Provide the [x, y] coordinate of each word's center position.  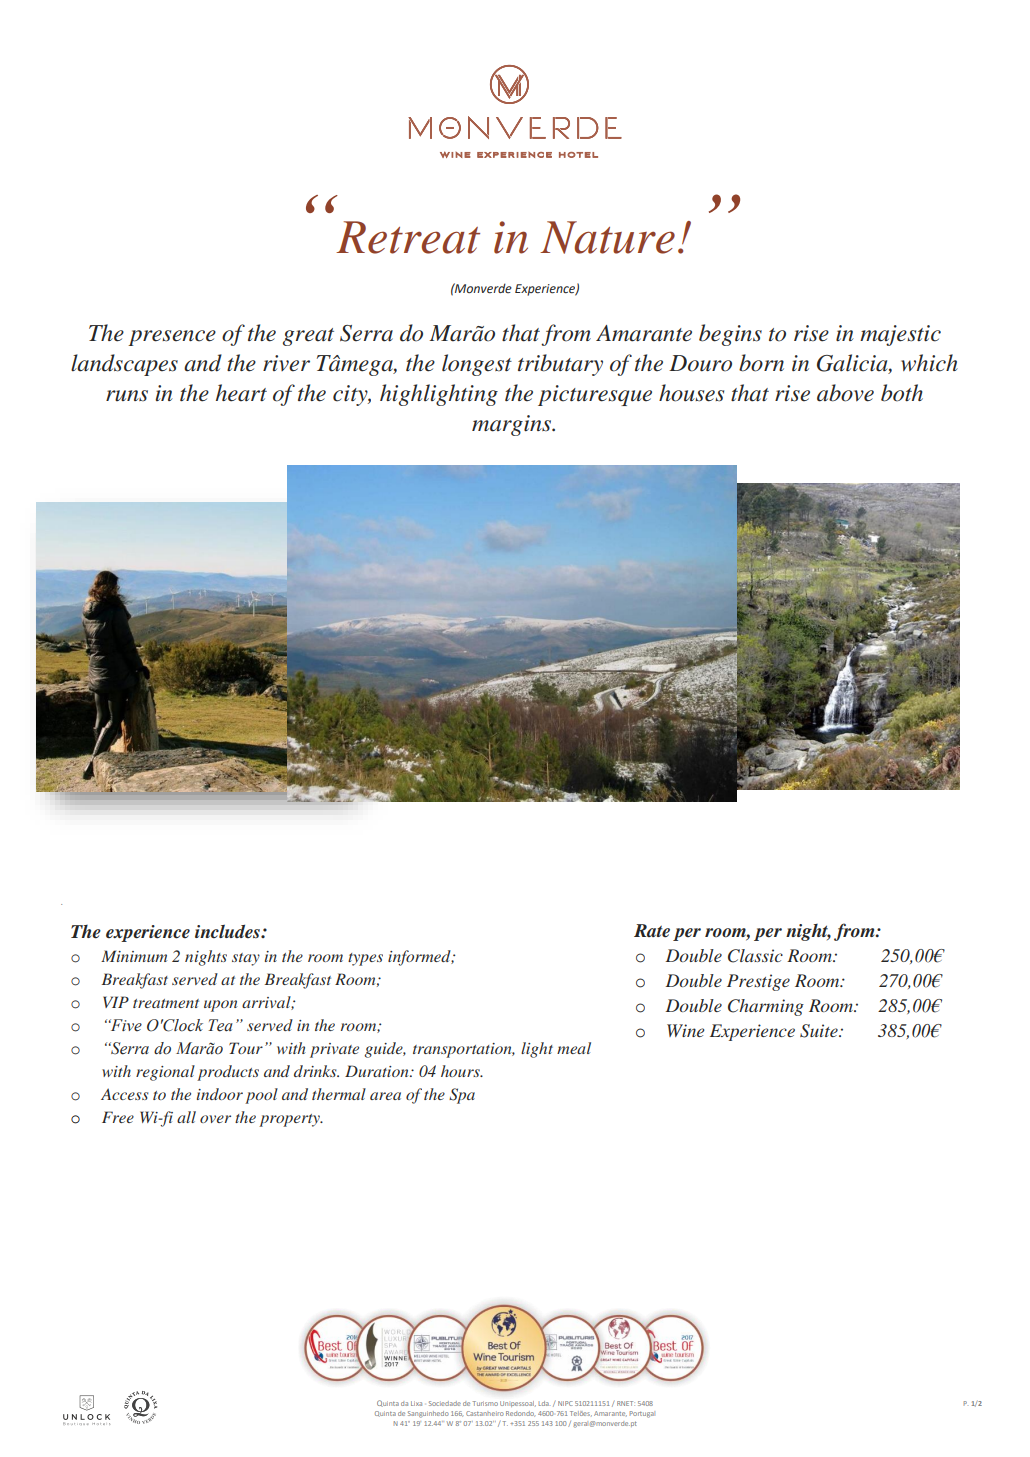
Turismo [485, 1403]
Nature [607, 237]
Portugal [642, 1414]
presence [172, 338]
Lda [544, 1403]
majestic [900, 335]
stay [246, 959]
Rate [652, 931]
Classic [755, 956]
